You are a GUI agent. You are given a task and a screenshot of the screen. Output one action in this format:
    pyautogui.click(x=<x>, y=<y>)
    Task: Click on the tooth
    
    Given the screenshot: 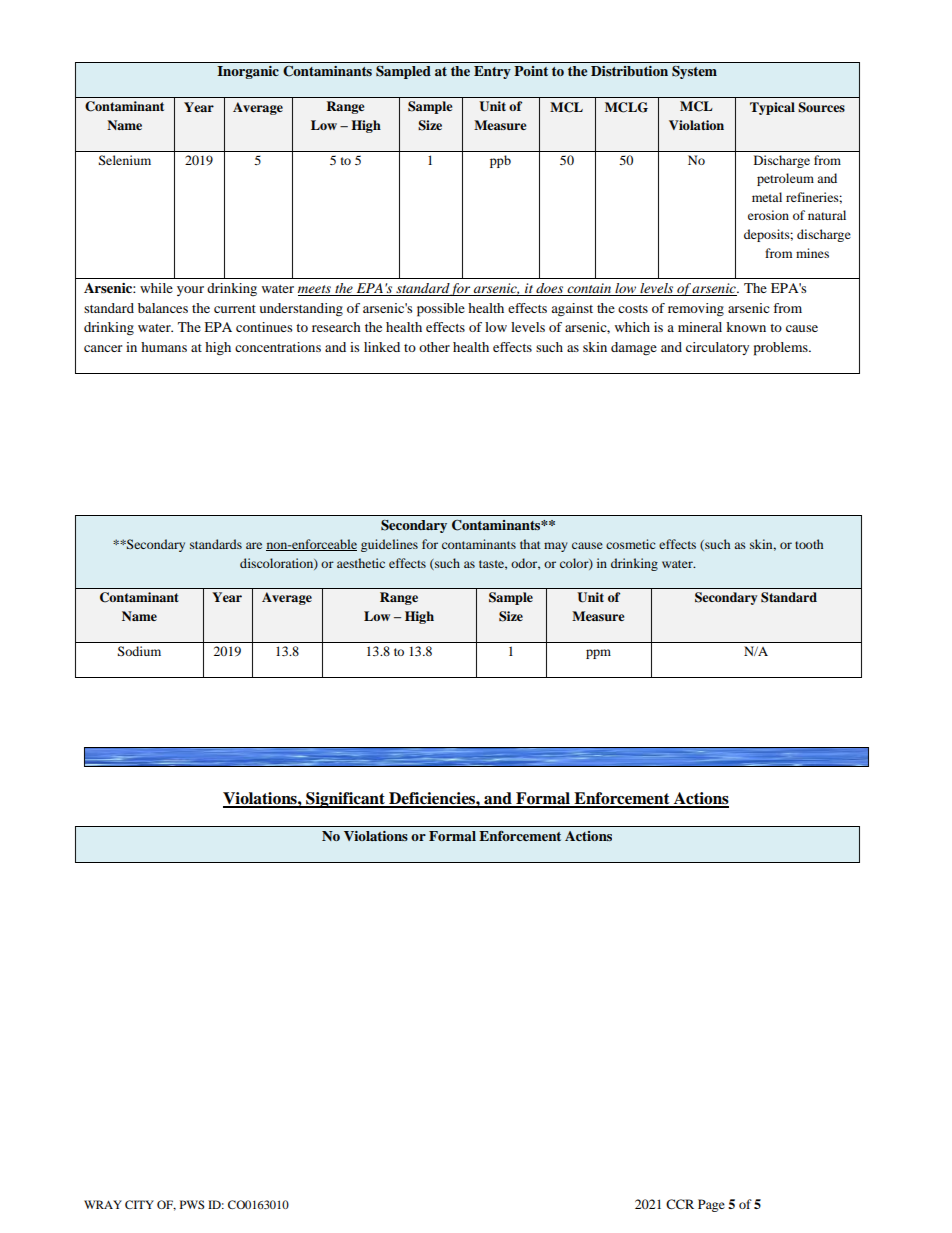 What is the action you would take?
    pyautogui.click(x=809, y=544)
